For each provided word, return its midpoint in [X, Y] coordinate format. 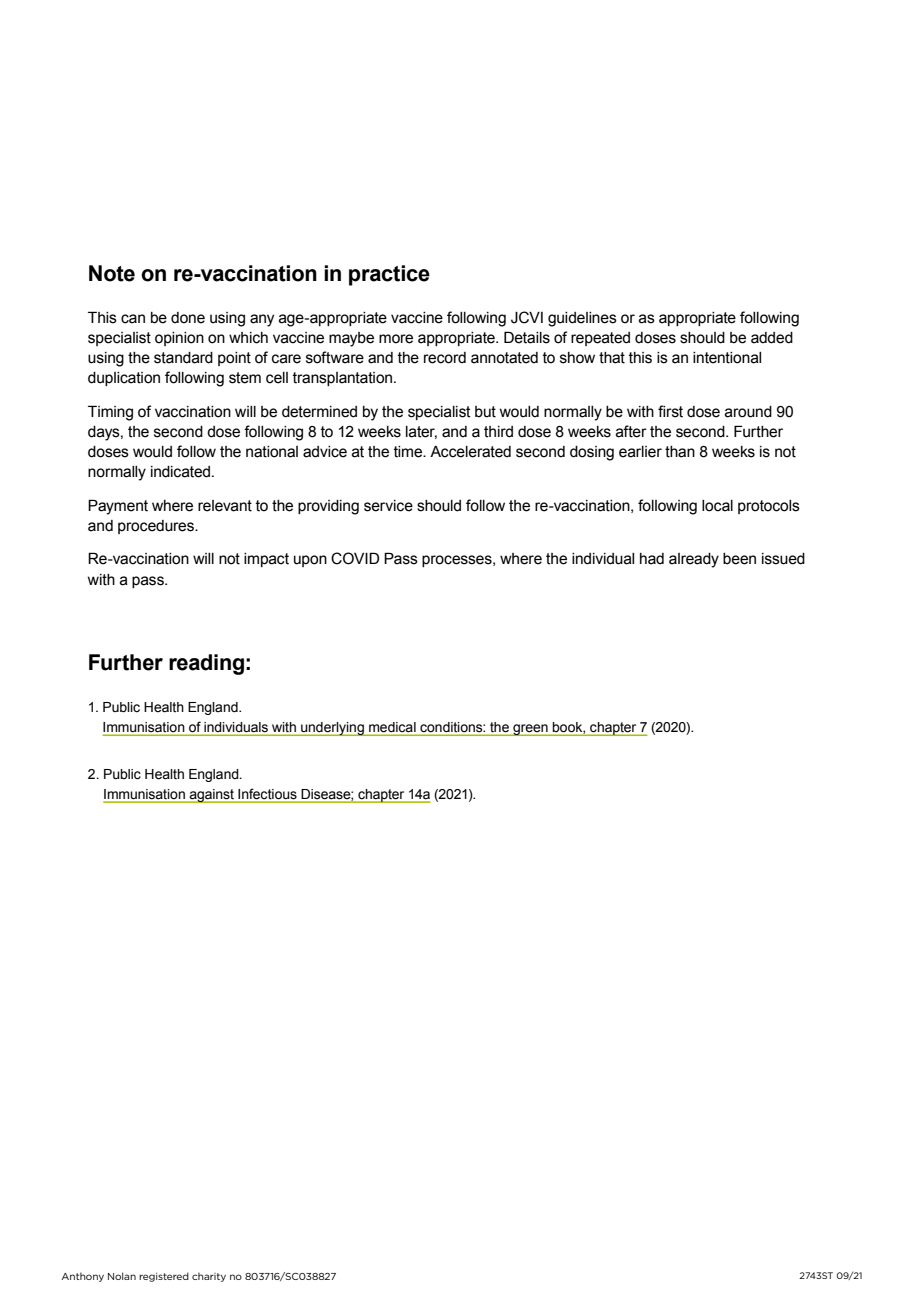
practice [389, 275]
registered [164, 1277]
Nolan [122, 1276]
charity [209, 1277]
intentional [727, 358]
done [188, 318]
